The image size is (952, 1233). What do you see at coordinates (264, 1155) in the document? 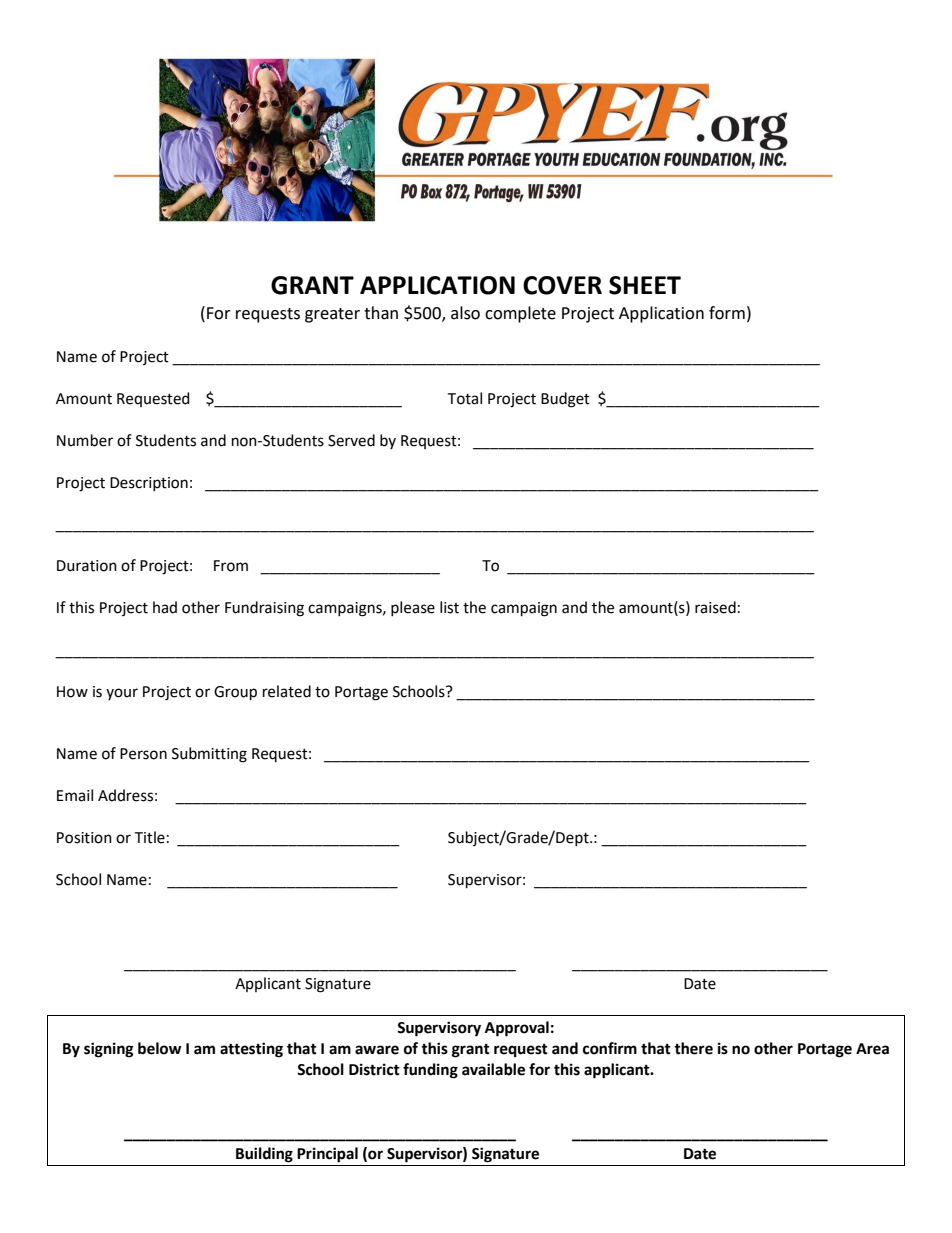
I see `Building` at bounding box center [264, 1155].
